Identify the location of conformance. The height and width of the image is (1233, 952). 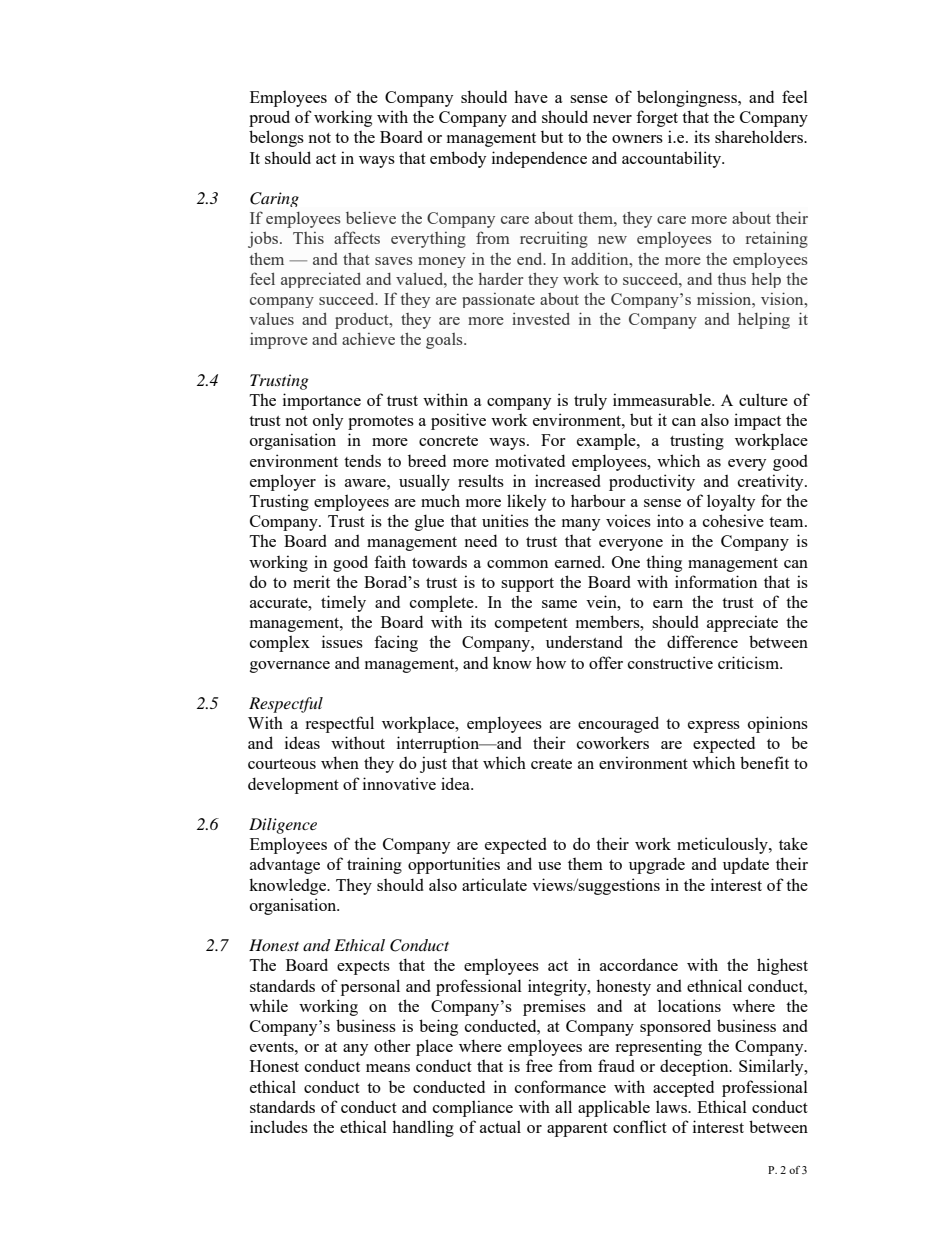
(560, 1086).
